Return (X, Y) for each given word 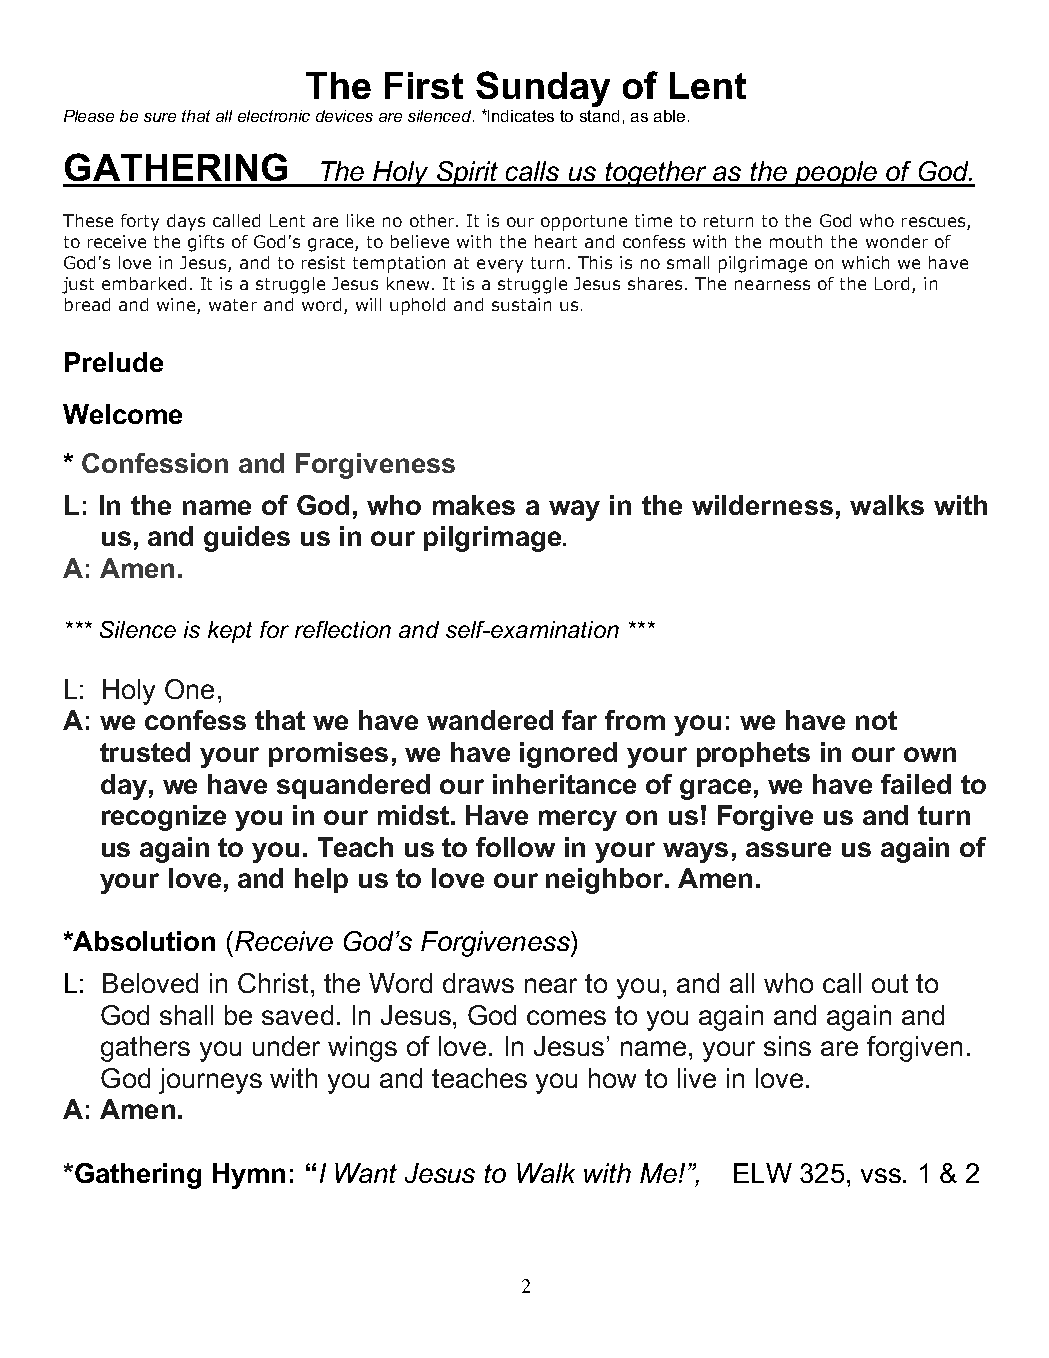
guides (247, 539)
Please (89, 116)
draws (478, 983)
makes (474, 505)
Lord (892, 283)
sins (787, 1046)
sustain (521, 304)
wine (177, 306)
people (835, 174)
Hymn (249, 1176)
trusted (145, 752)
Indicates (520, 116)
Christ (273, 983)
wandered (490, 720)
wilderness (762, 505)
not (876, 720)
